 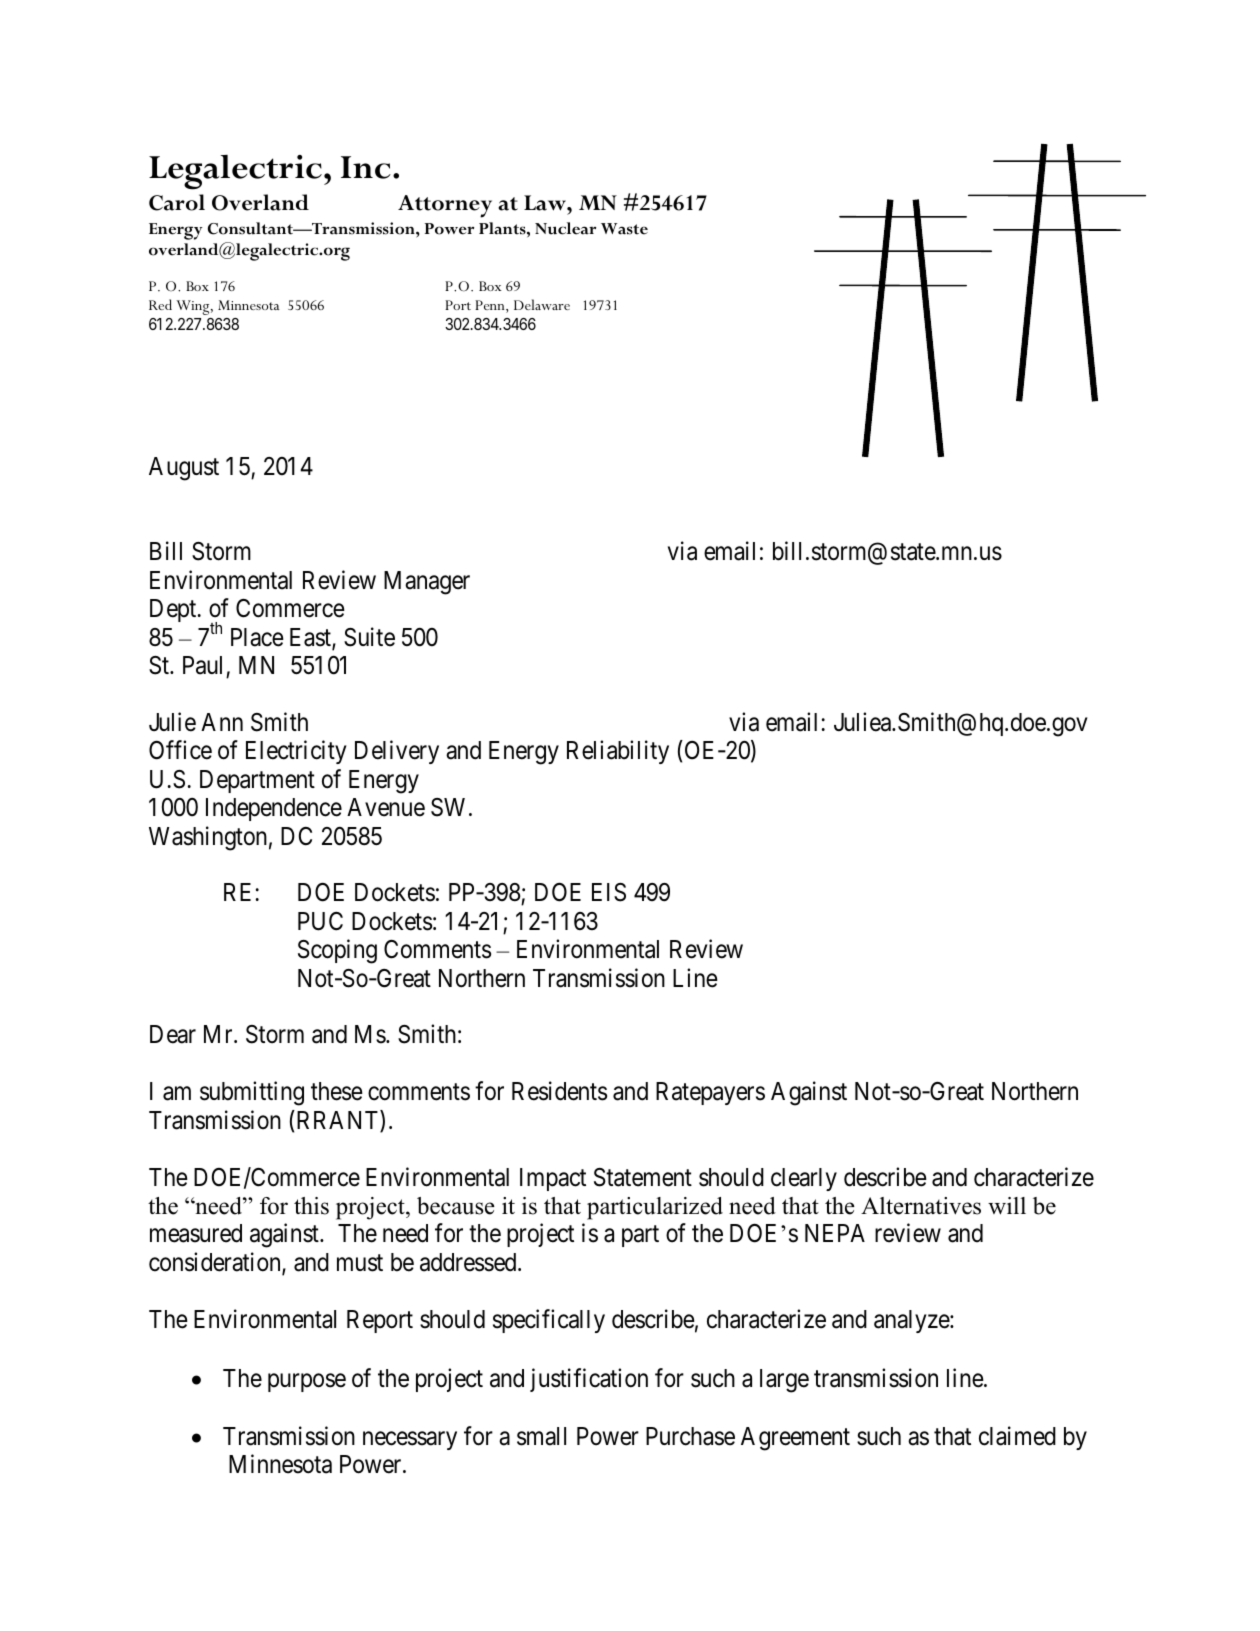 I want to click on Ratepayers, so click(x=710, y=1093).
